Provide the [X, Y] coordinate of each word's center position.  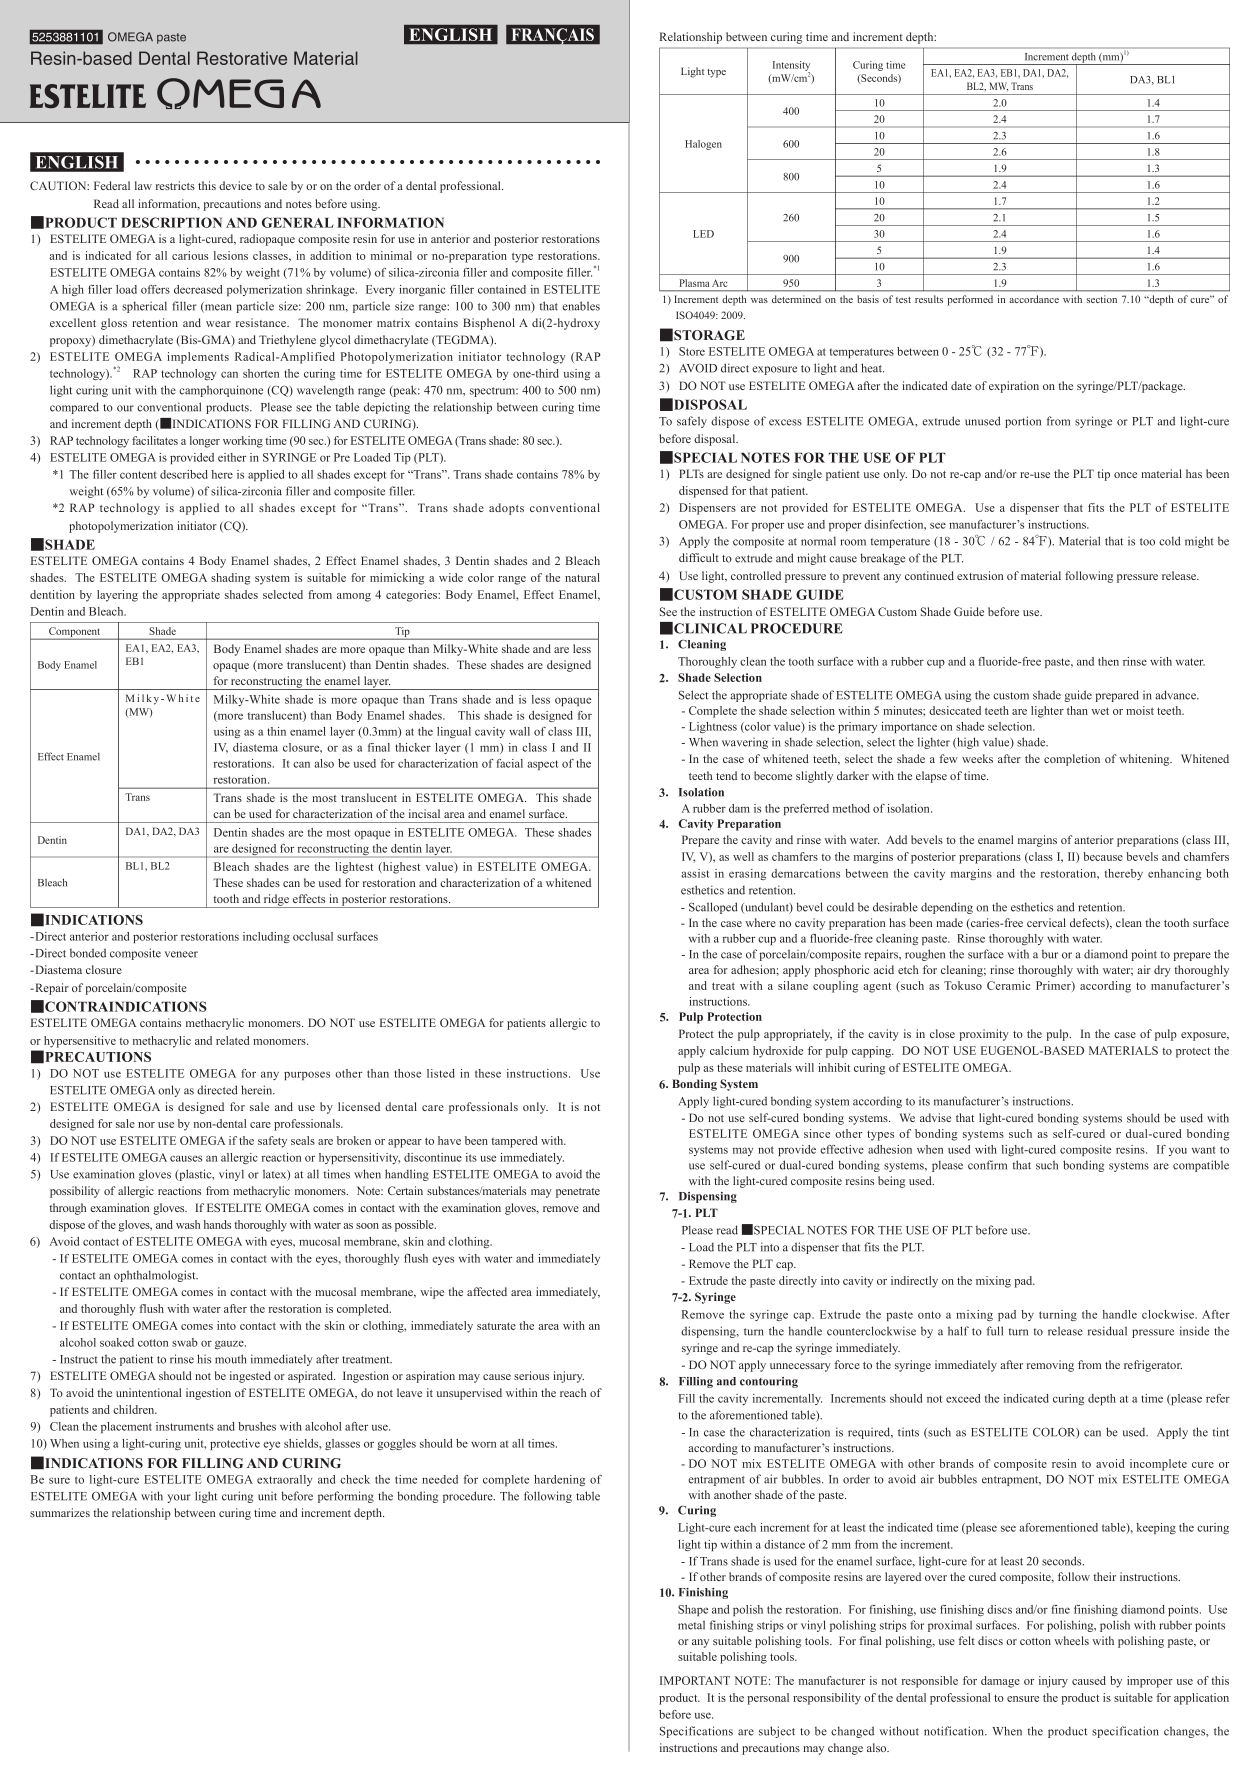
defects [1088, 923]
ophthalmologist [156, 1276]
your [179, 1498]
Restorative [242, 58]
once [1125, 475]
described [184, 474]
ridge [277, 901]
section [1102, 299]
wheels [1071, 1640]
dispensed [703, 492]
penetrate [578, 1193]
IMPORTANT [695, 1680]
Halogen [703, 145]
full [995, 1331]
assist [695, 873]
